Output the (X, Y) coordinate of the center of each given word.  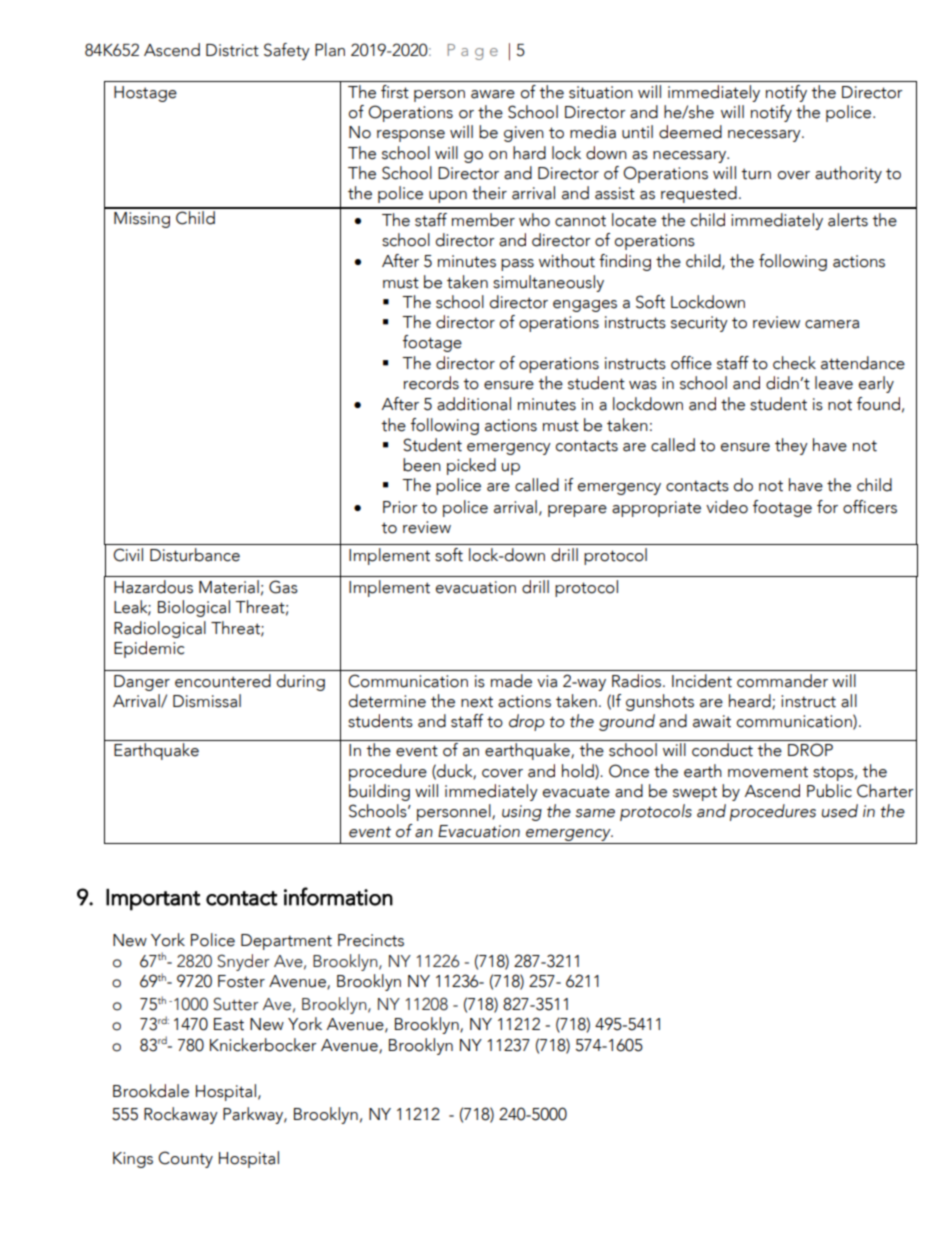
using (522, 813)
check (794, 363)
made (511, 681)
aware (493, 94)
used (840, 811)
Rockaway (181, 1115)
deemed (690, 132)
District (232, 50)
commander (782, 681)
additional (474, 404)
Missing (142, 220)
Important (153, 900)
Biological (194, 608)
